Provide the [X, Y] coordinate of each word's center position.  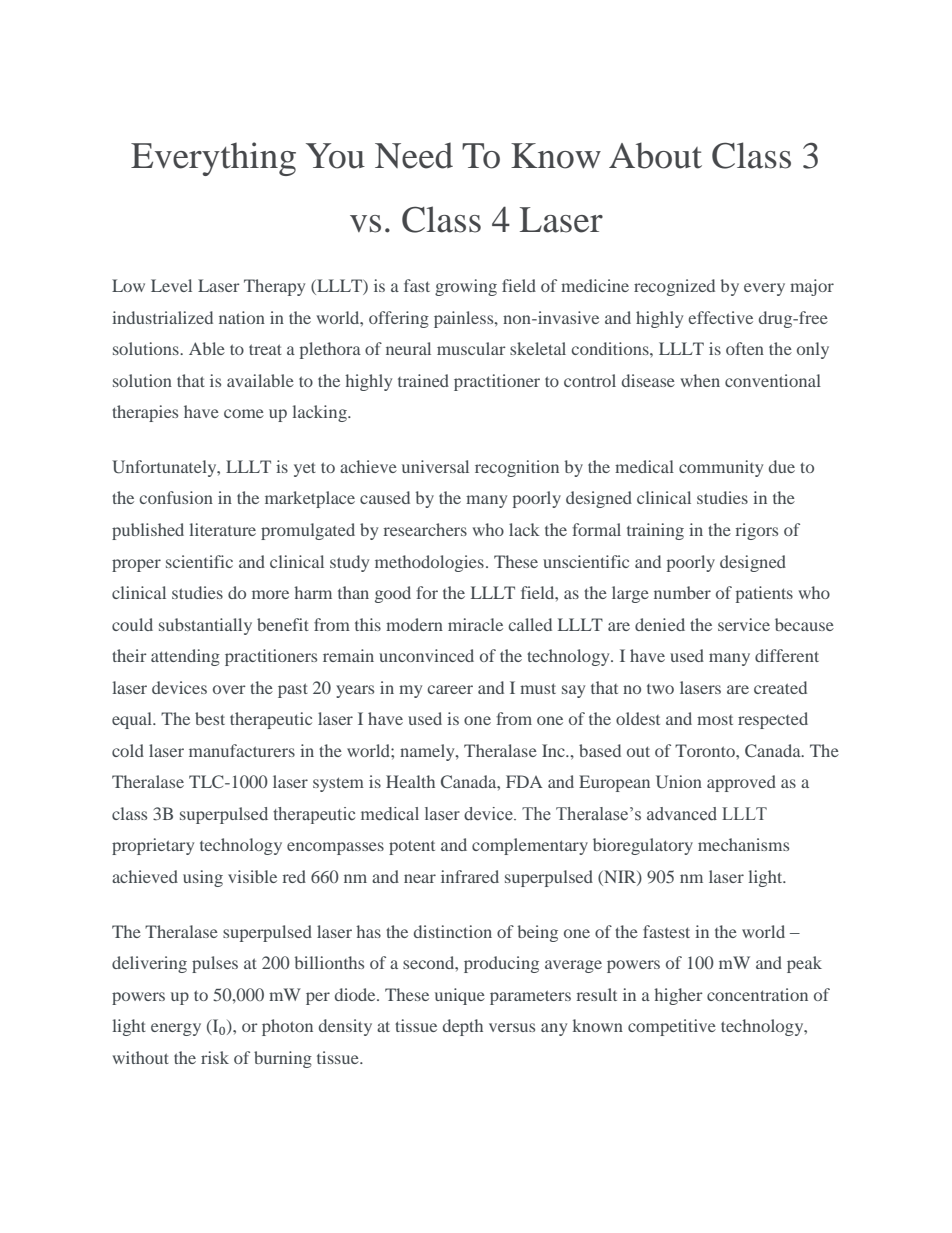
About [655, 155]
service [744, 624]
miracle [475, 624]
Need [414, 155]
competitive [672, 1027]
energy [176, 1029]
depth [463, 1027]
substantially [205, 626]
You [335, 156]
